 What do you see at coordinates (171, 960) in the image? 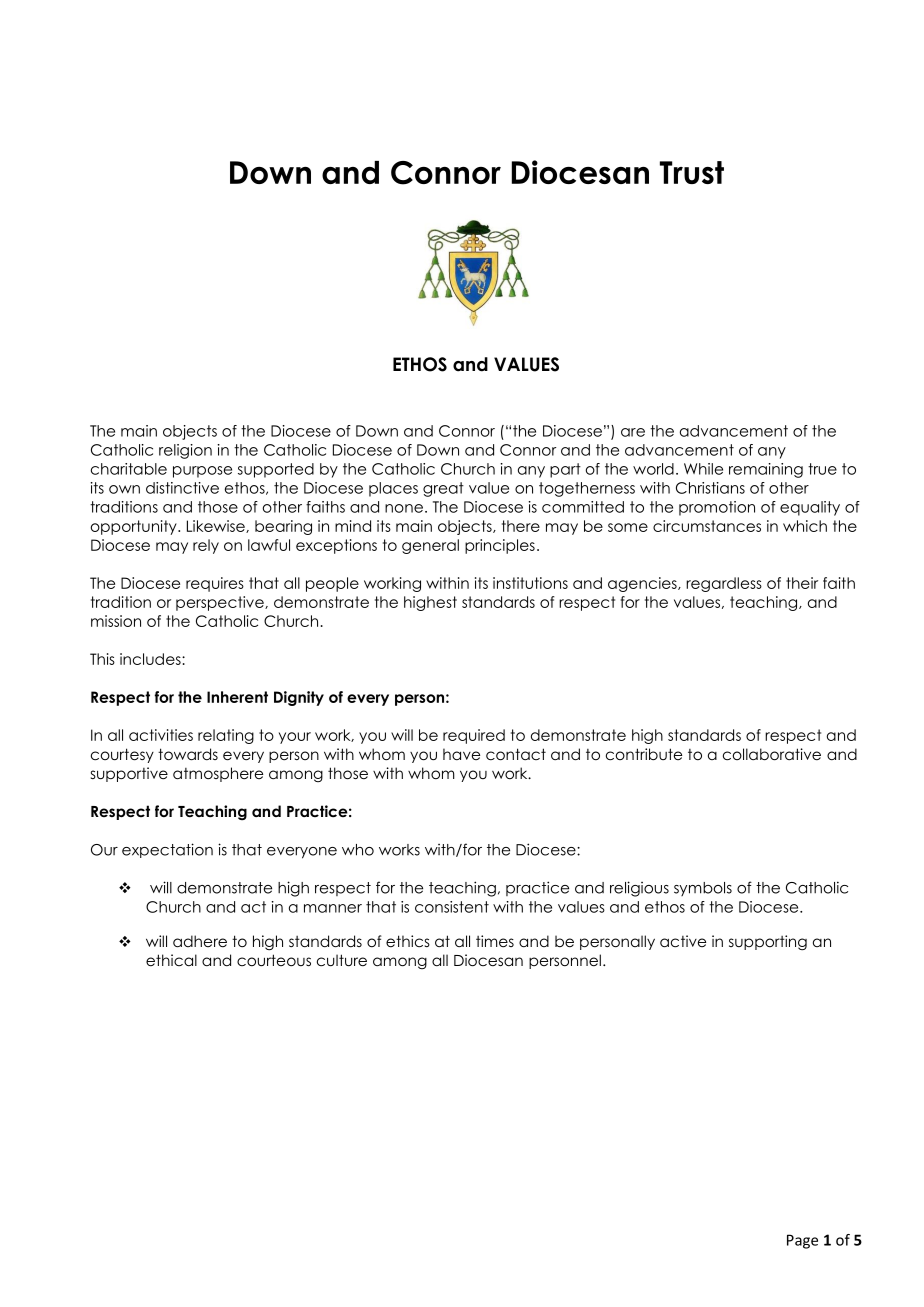
I see `ethical` at bounding box center [171, 960].
